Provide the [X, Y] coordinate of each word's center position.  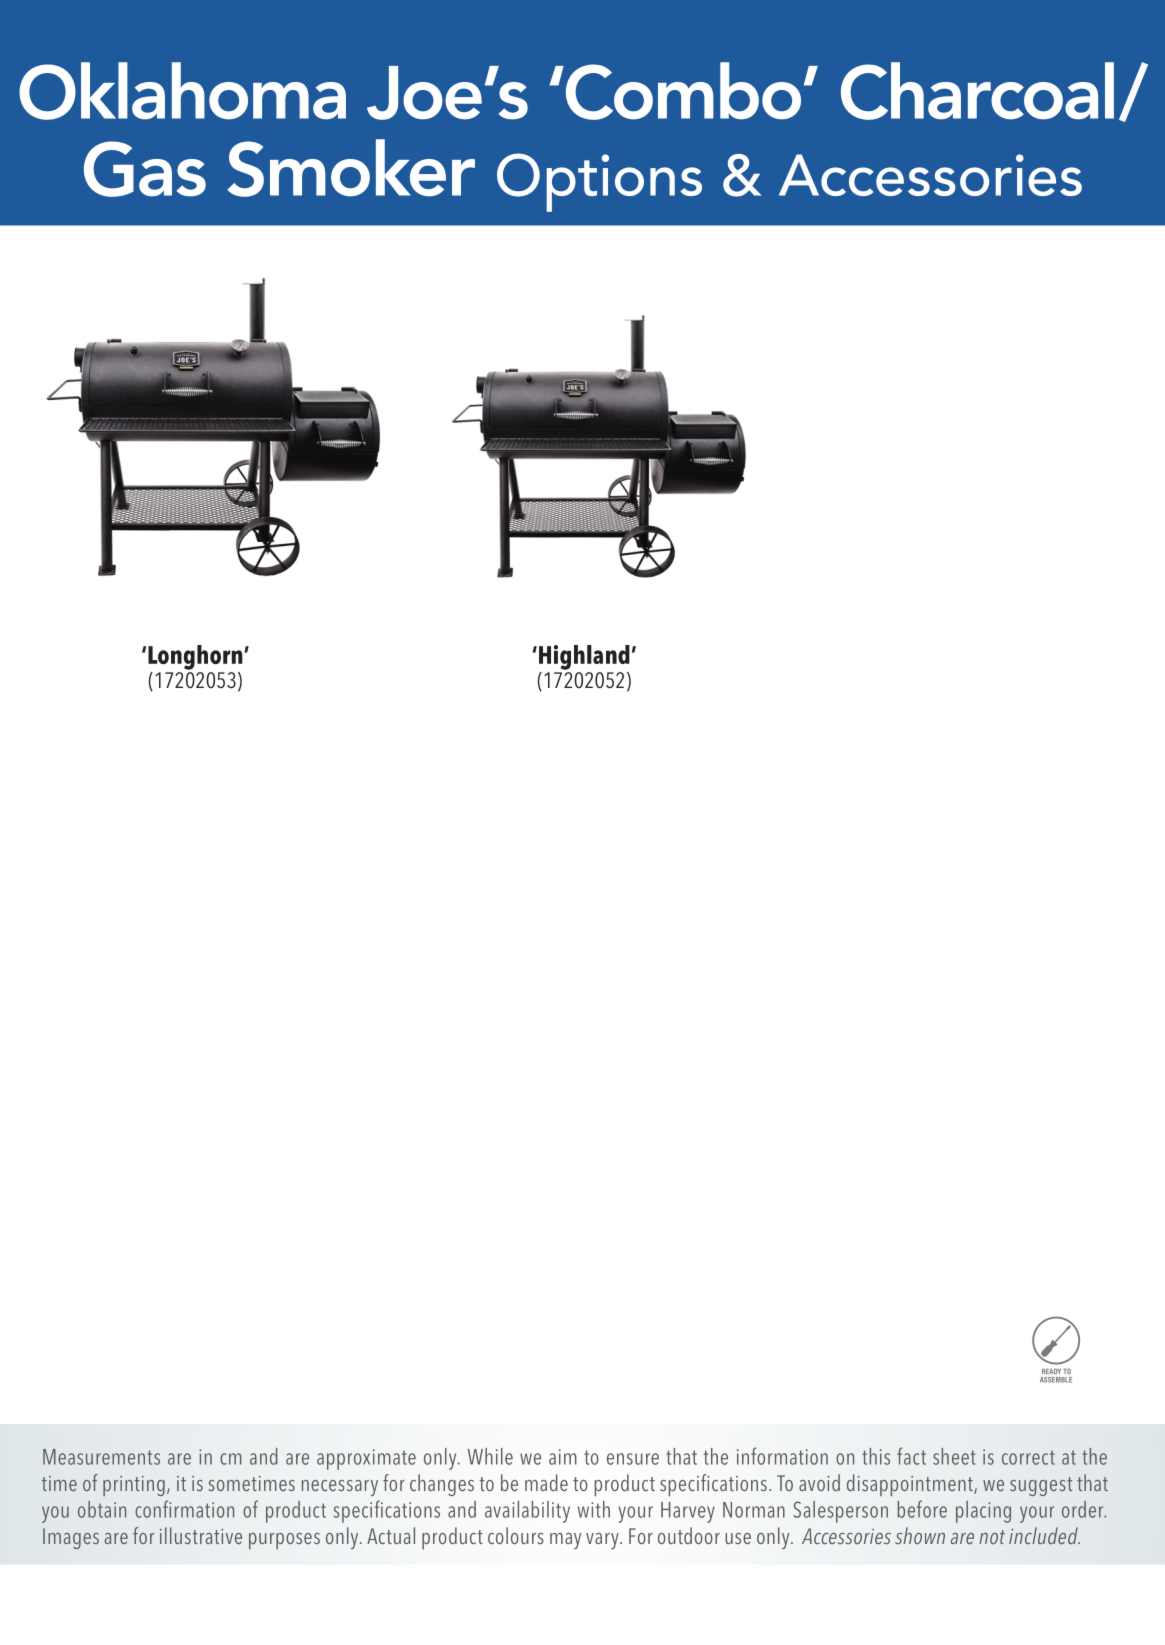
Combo [682, 91]
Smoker [351, 168]
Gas [145, 169]
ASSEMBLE [1056, 1380]
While [490, 1456]
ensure [633, 1459]
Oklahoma [182, 91]
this [876, 1456]
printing [134, 1486]
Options [599, 182]
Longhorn [196, 657]
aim [563, 1457]
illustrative [201, 1535]
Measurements [101, 1457]
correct [1028, 1457]
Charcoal [977, 91]
